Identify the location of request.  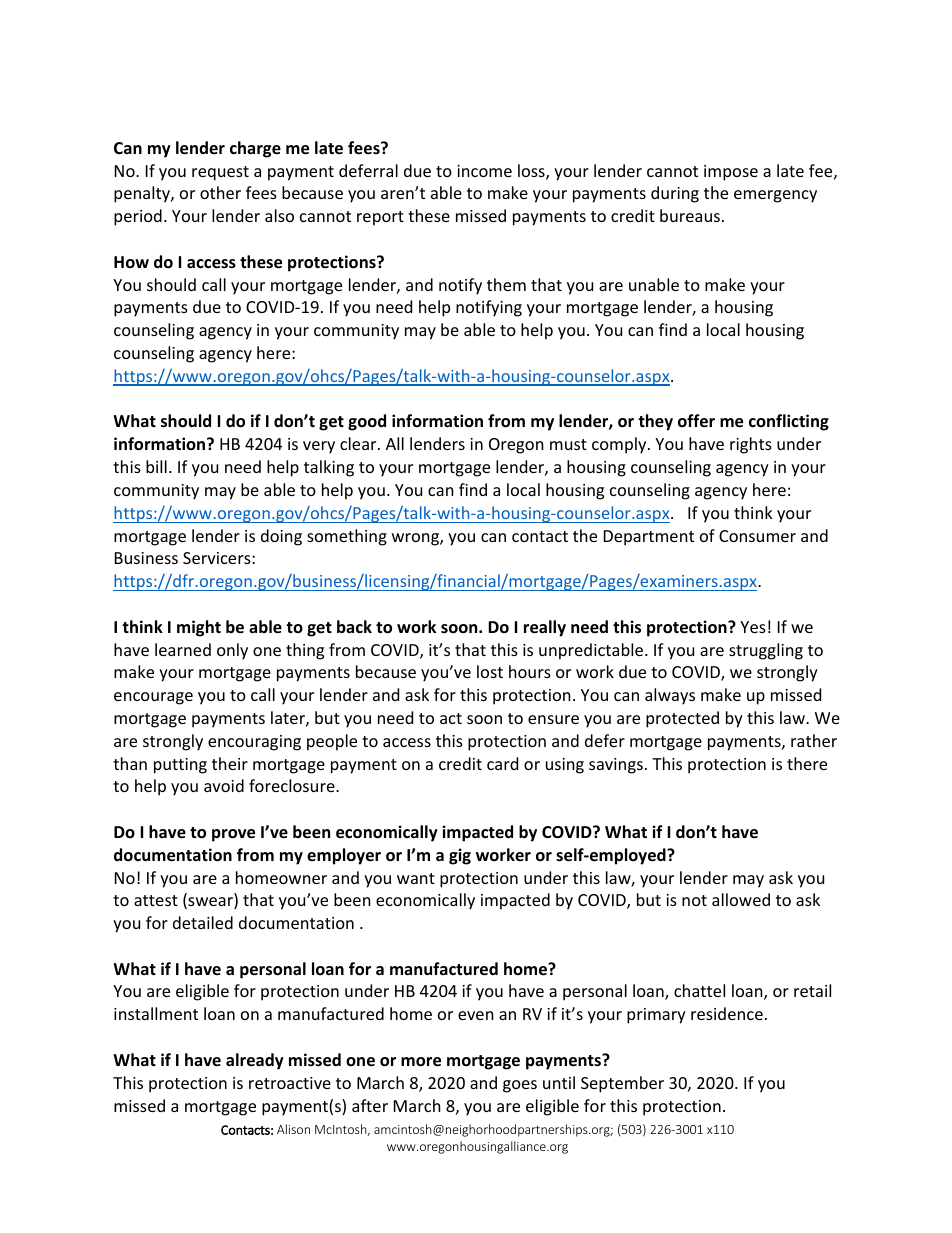
(220, 173).
